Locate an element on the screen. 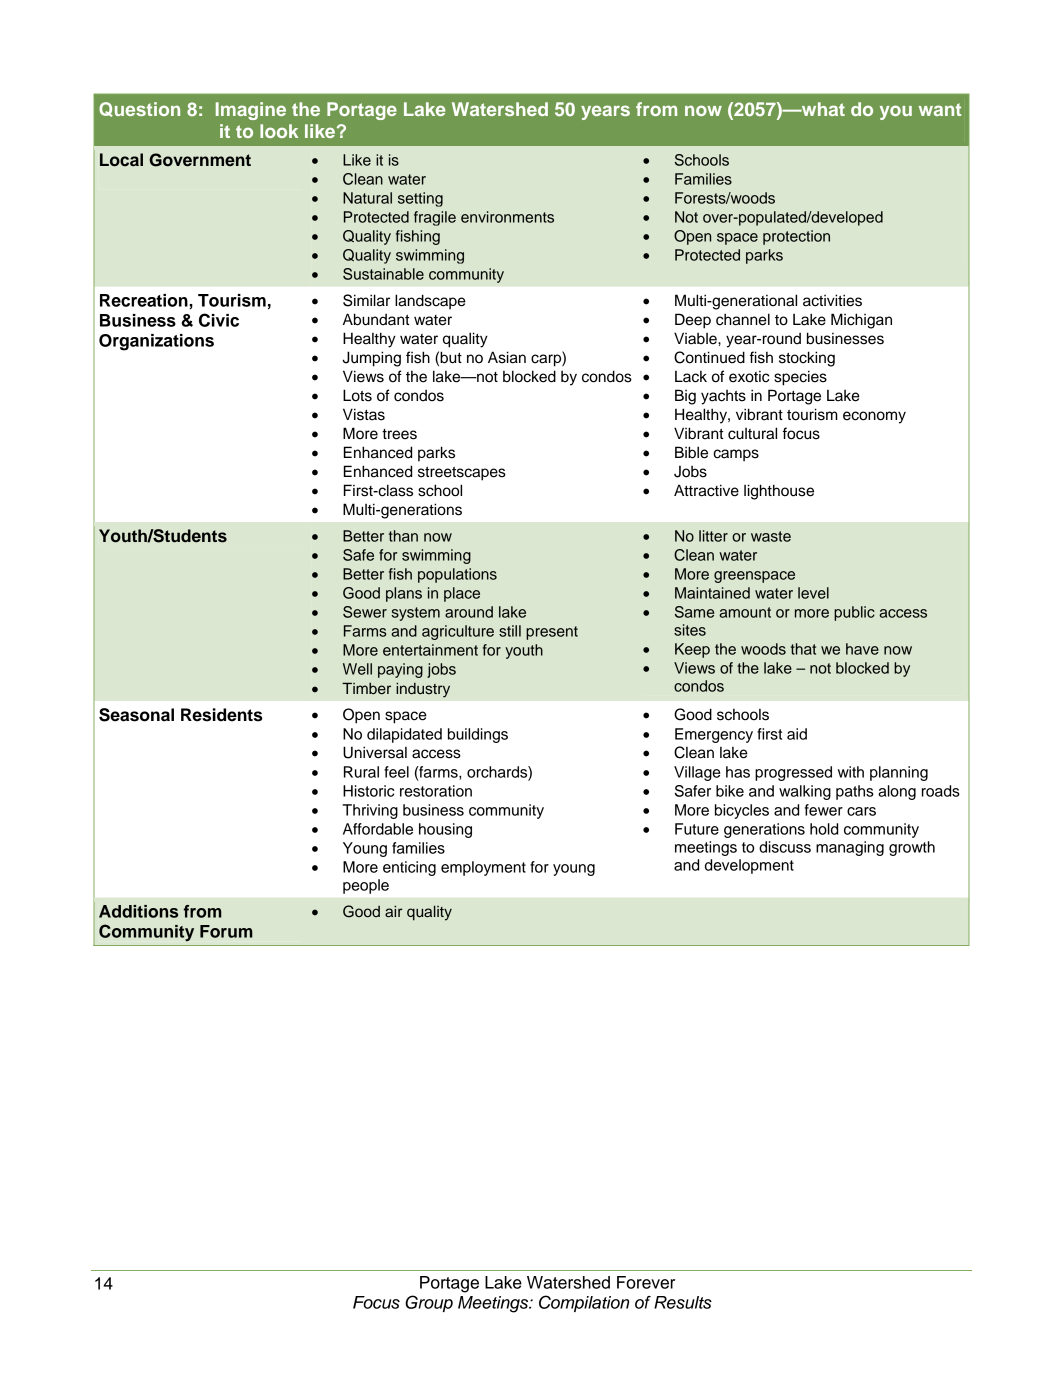  Forum is located at coordinates (226, 931).
